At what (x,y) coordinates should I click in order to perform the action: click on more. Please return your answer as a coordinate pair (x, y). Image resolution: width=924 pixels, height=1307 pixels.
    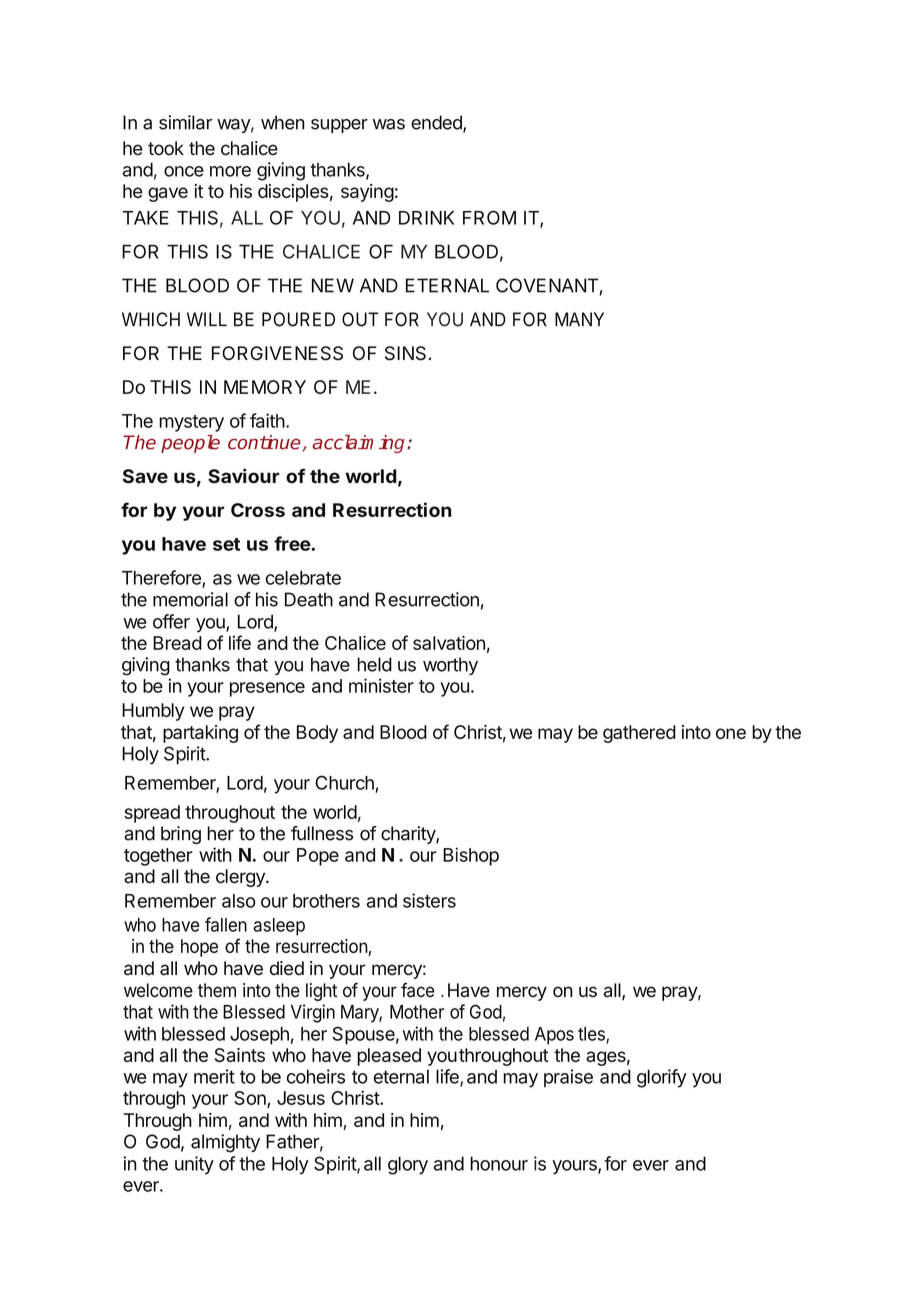
    Looking at the image, I should click on (230, 171).
